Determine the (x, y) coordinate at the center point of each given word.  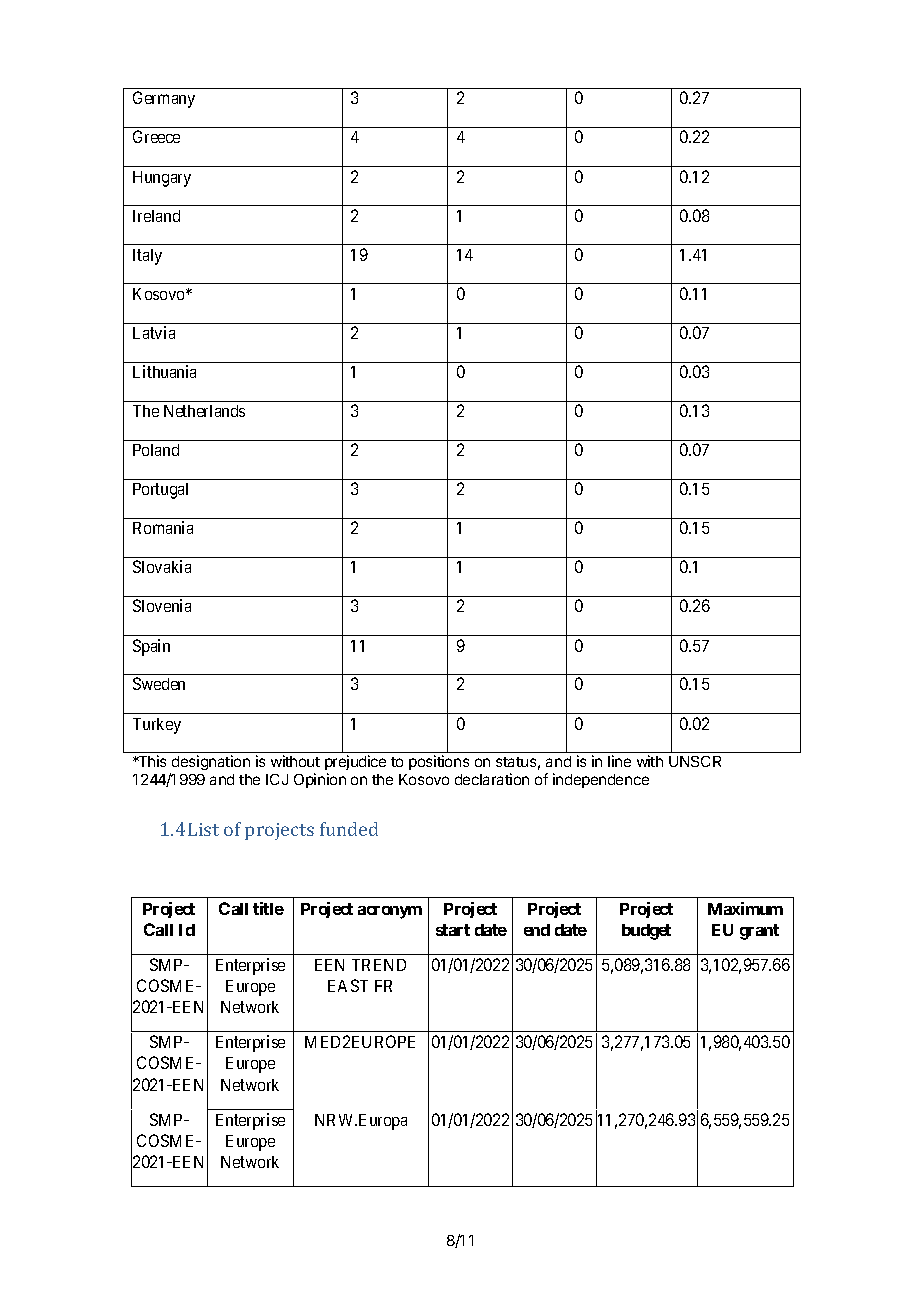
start (453, 930)
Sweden (159, 683)
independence (601, 780)
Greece (156, 136)
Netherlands (204, 411)
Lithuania (164, 371)
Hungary (162, 179)
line (619, 761)
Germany (164, 99)
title (268, 908)
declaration (492, 779)
